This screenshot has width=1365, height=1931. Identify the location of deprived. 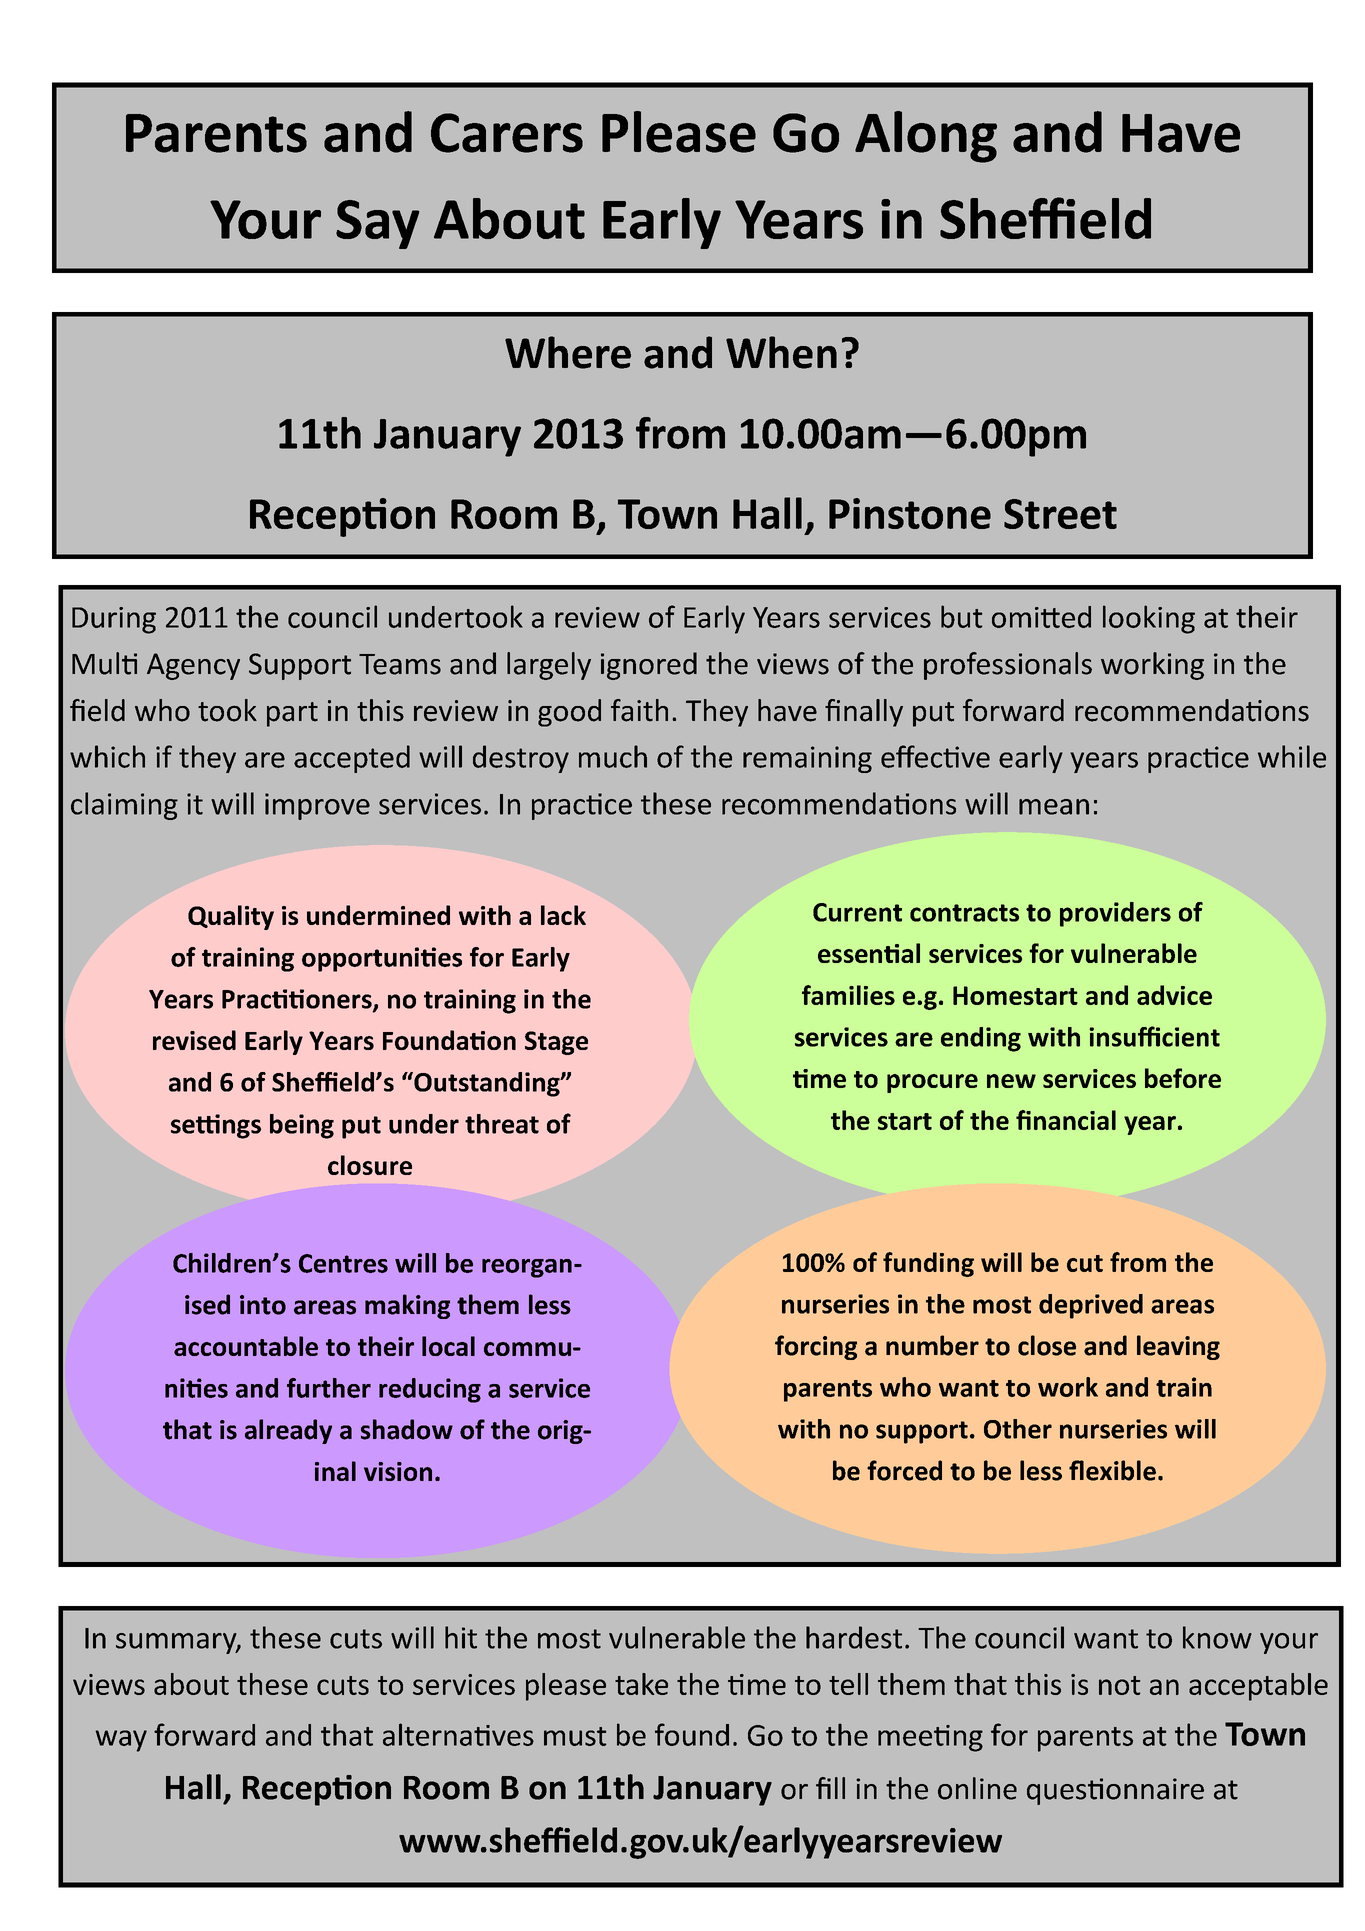
(1091, 1306).
